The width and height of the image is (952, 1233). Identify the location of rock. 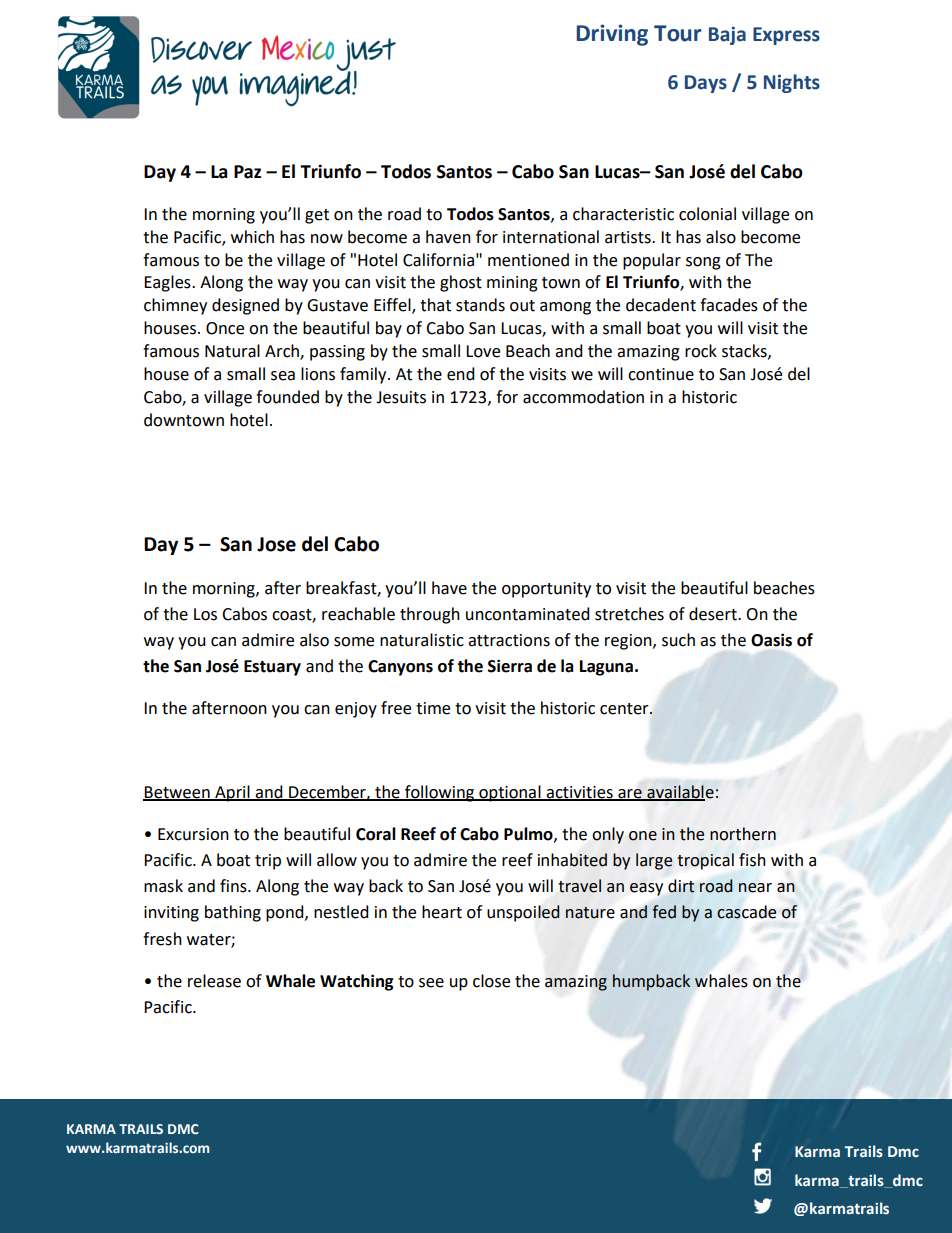
(701, 351).
